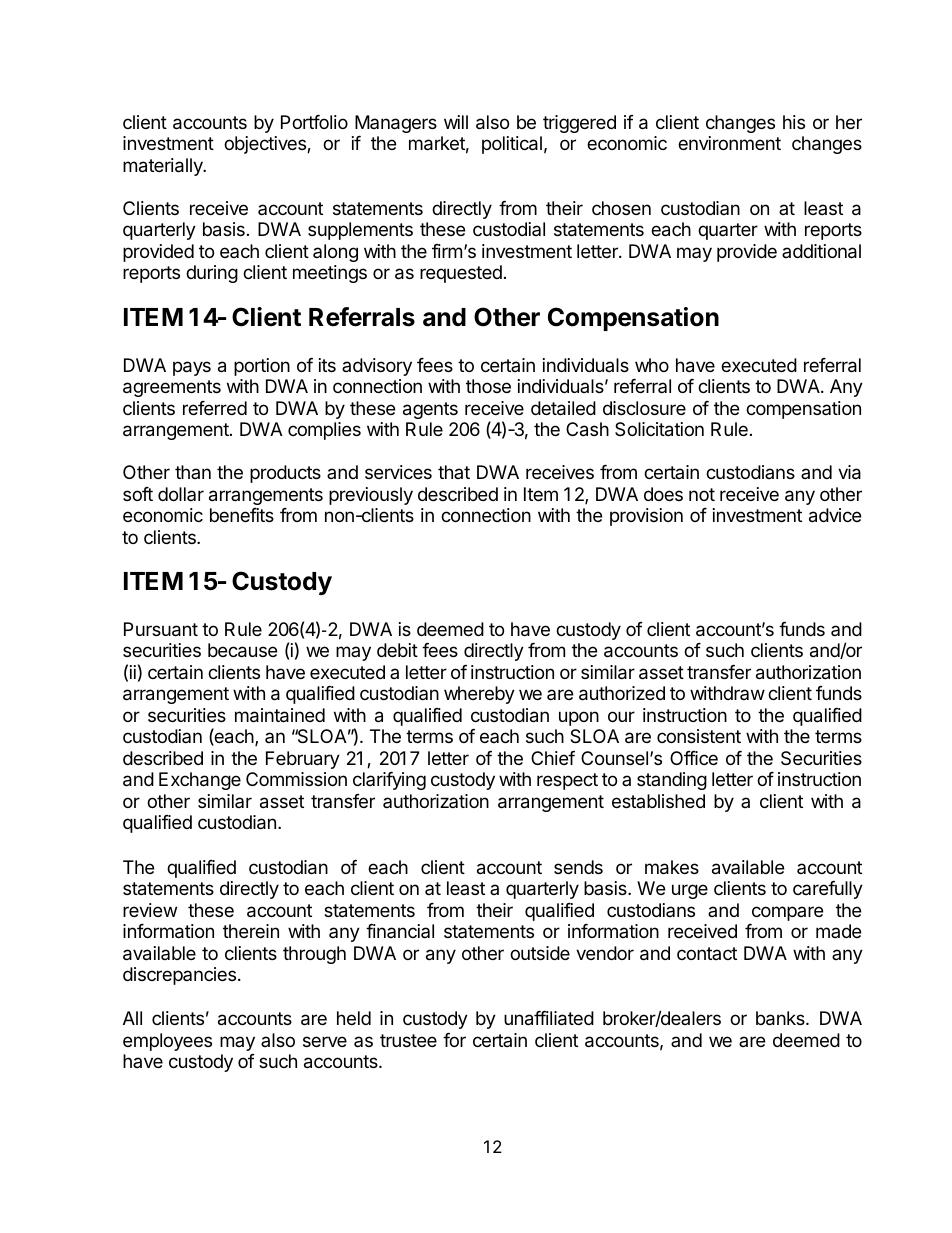 Image resolution: width=952 pixels, height=1233 pixels. I want to click on maintained, so click(280, 715).
